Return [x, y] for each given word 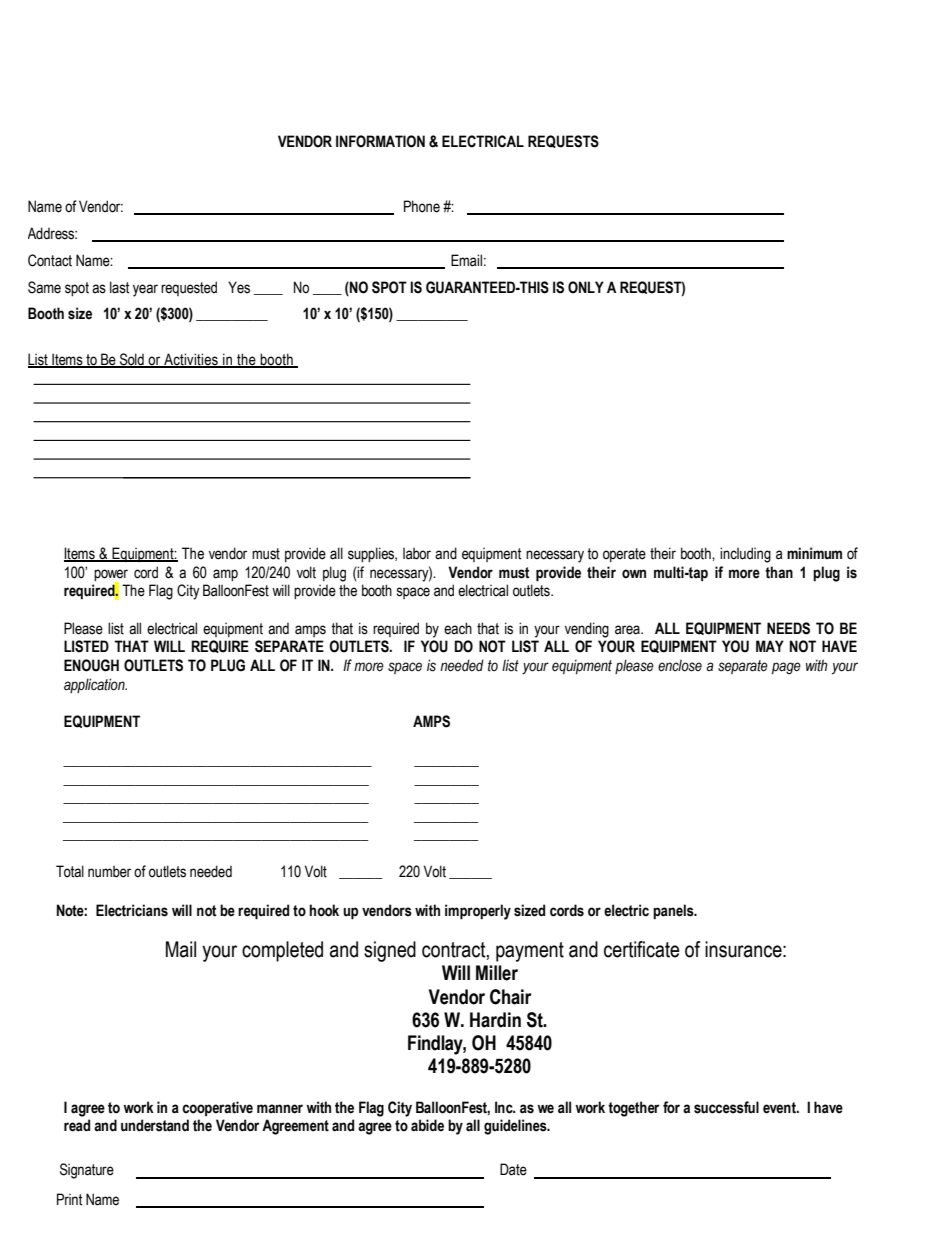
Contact [50, 260]
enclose [680, 665]
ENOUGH [91, 665]
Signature [87, 1171]
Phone [422, 206]
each [458, 628]
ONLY [586, 287]
